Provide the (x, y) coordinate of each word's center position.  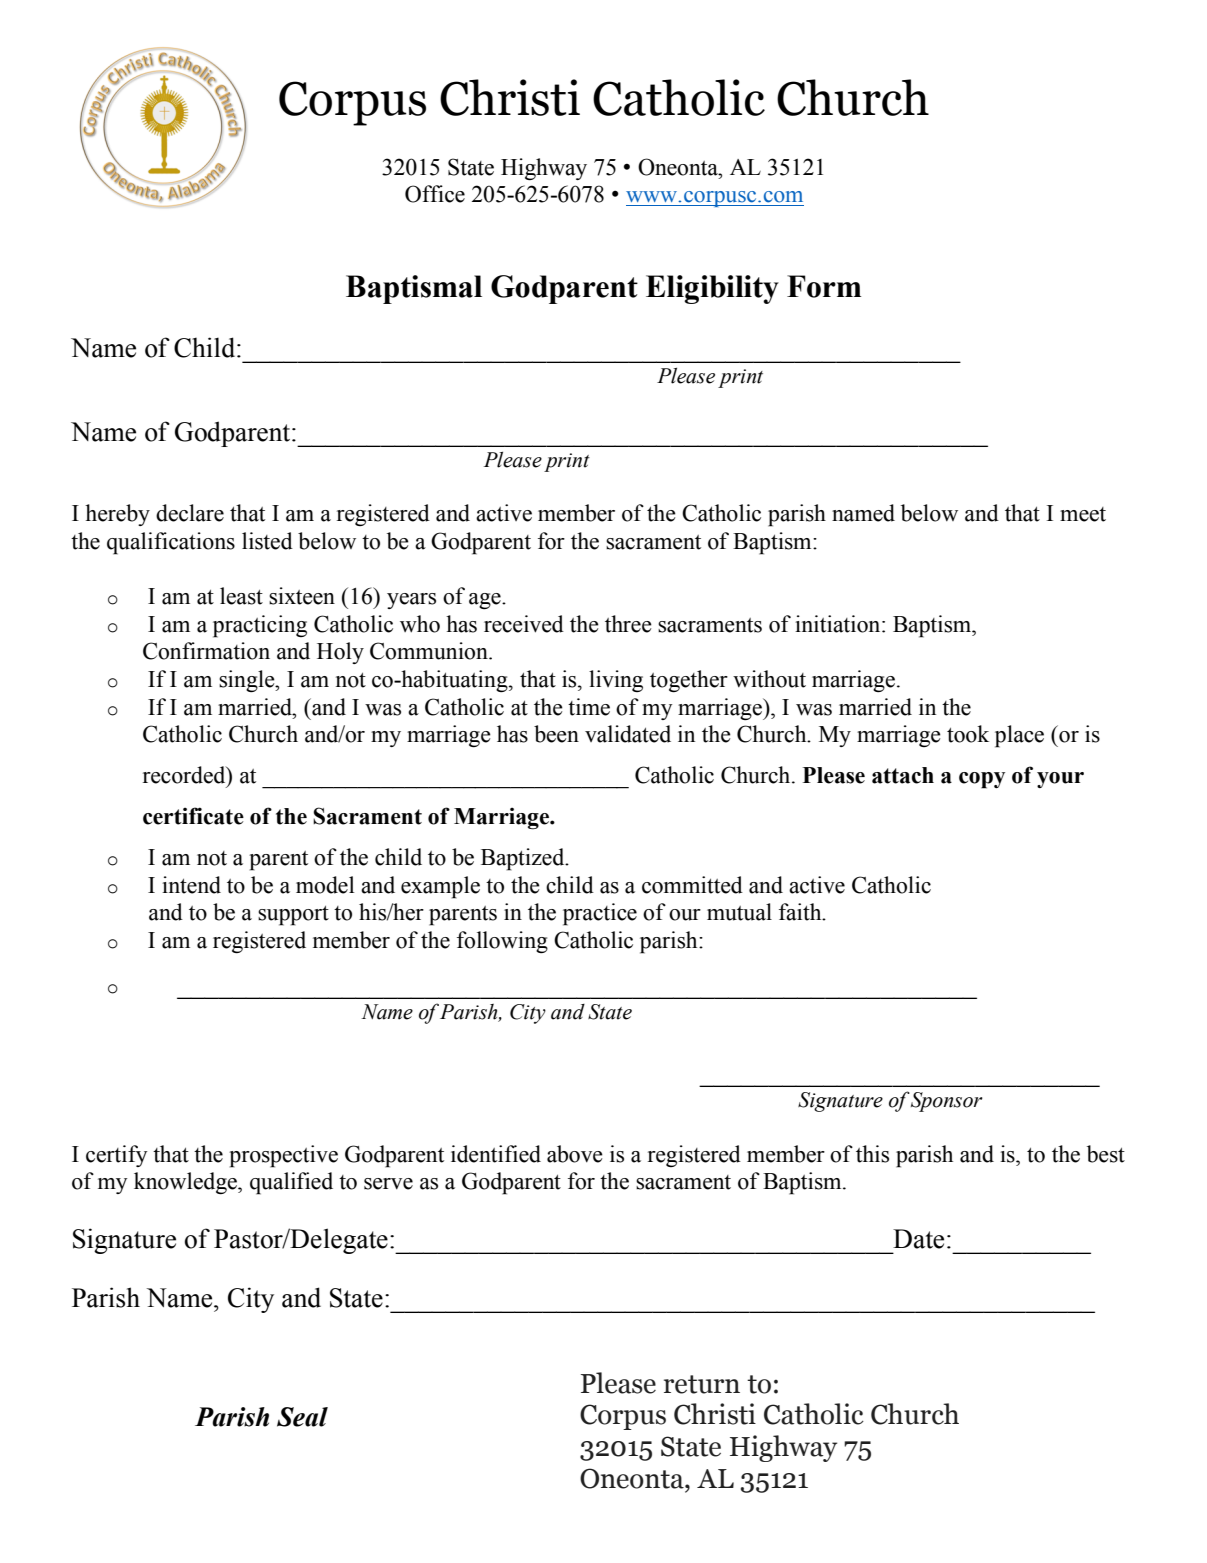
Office (435, 194)
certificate (193, 816)
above (575, 1154)
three (628, 624)
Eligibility (712, 289)
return (702, 1384)
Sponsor (947, 1102)
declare (190, 513)
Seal (302, 1417)
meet (1083, 514)
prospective (283, 1156)
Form (824, 286)
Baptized (524, 859)
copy (982, 780)
